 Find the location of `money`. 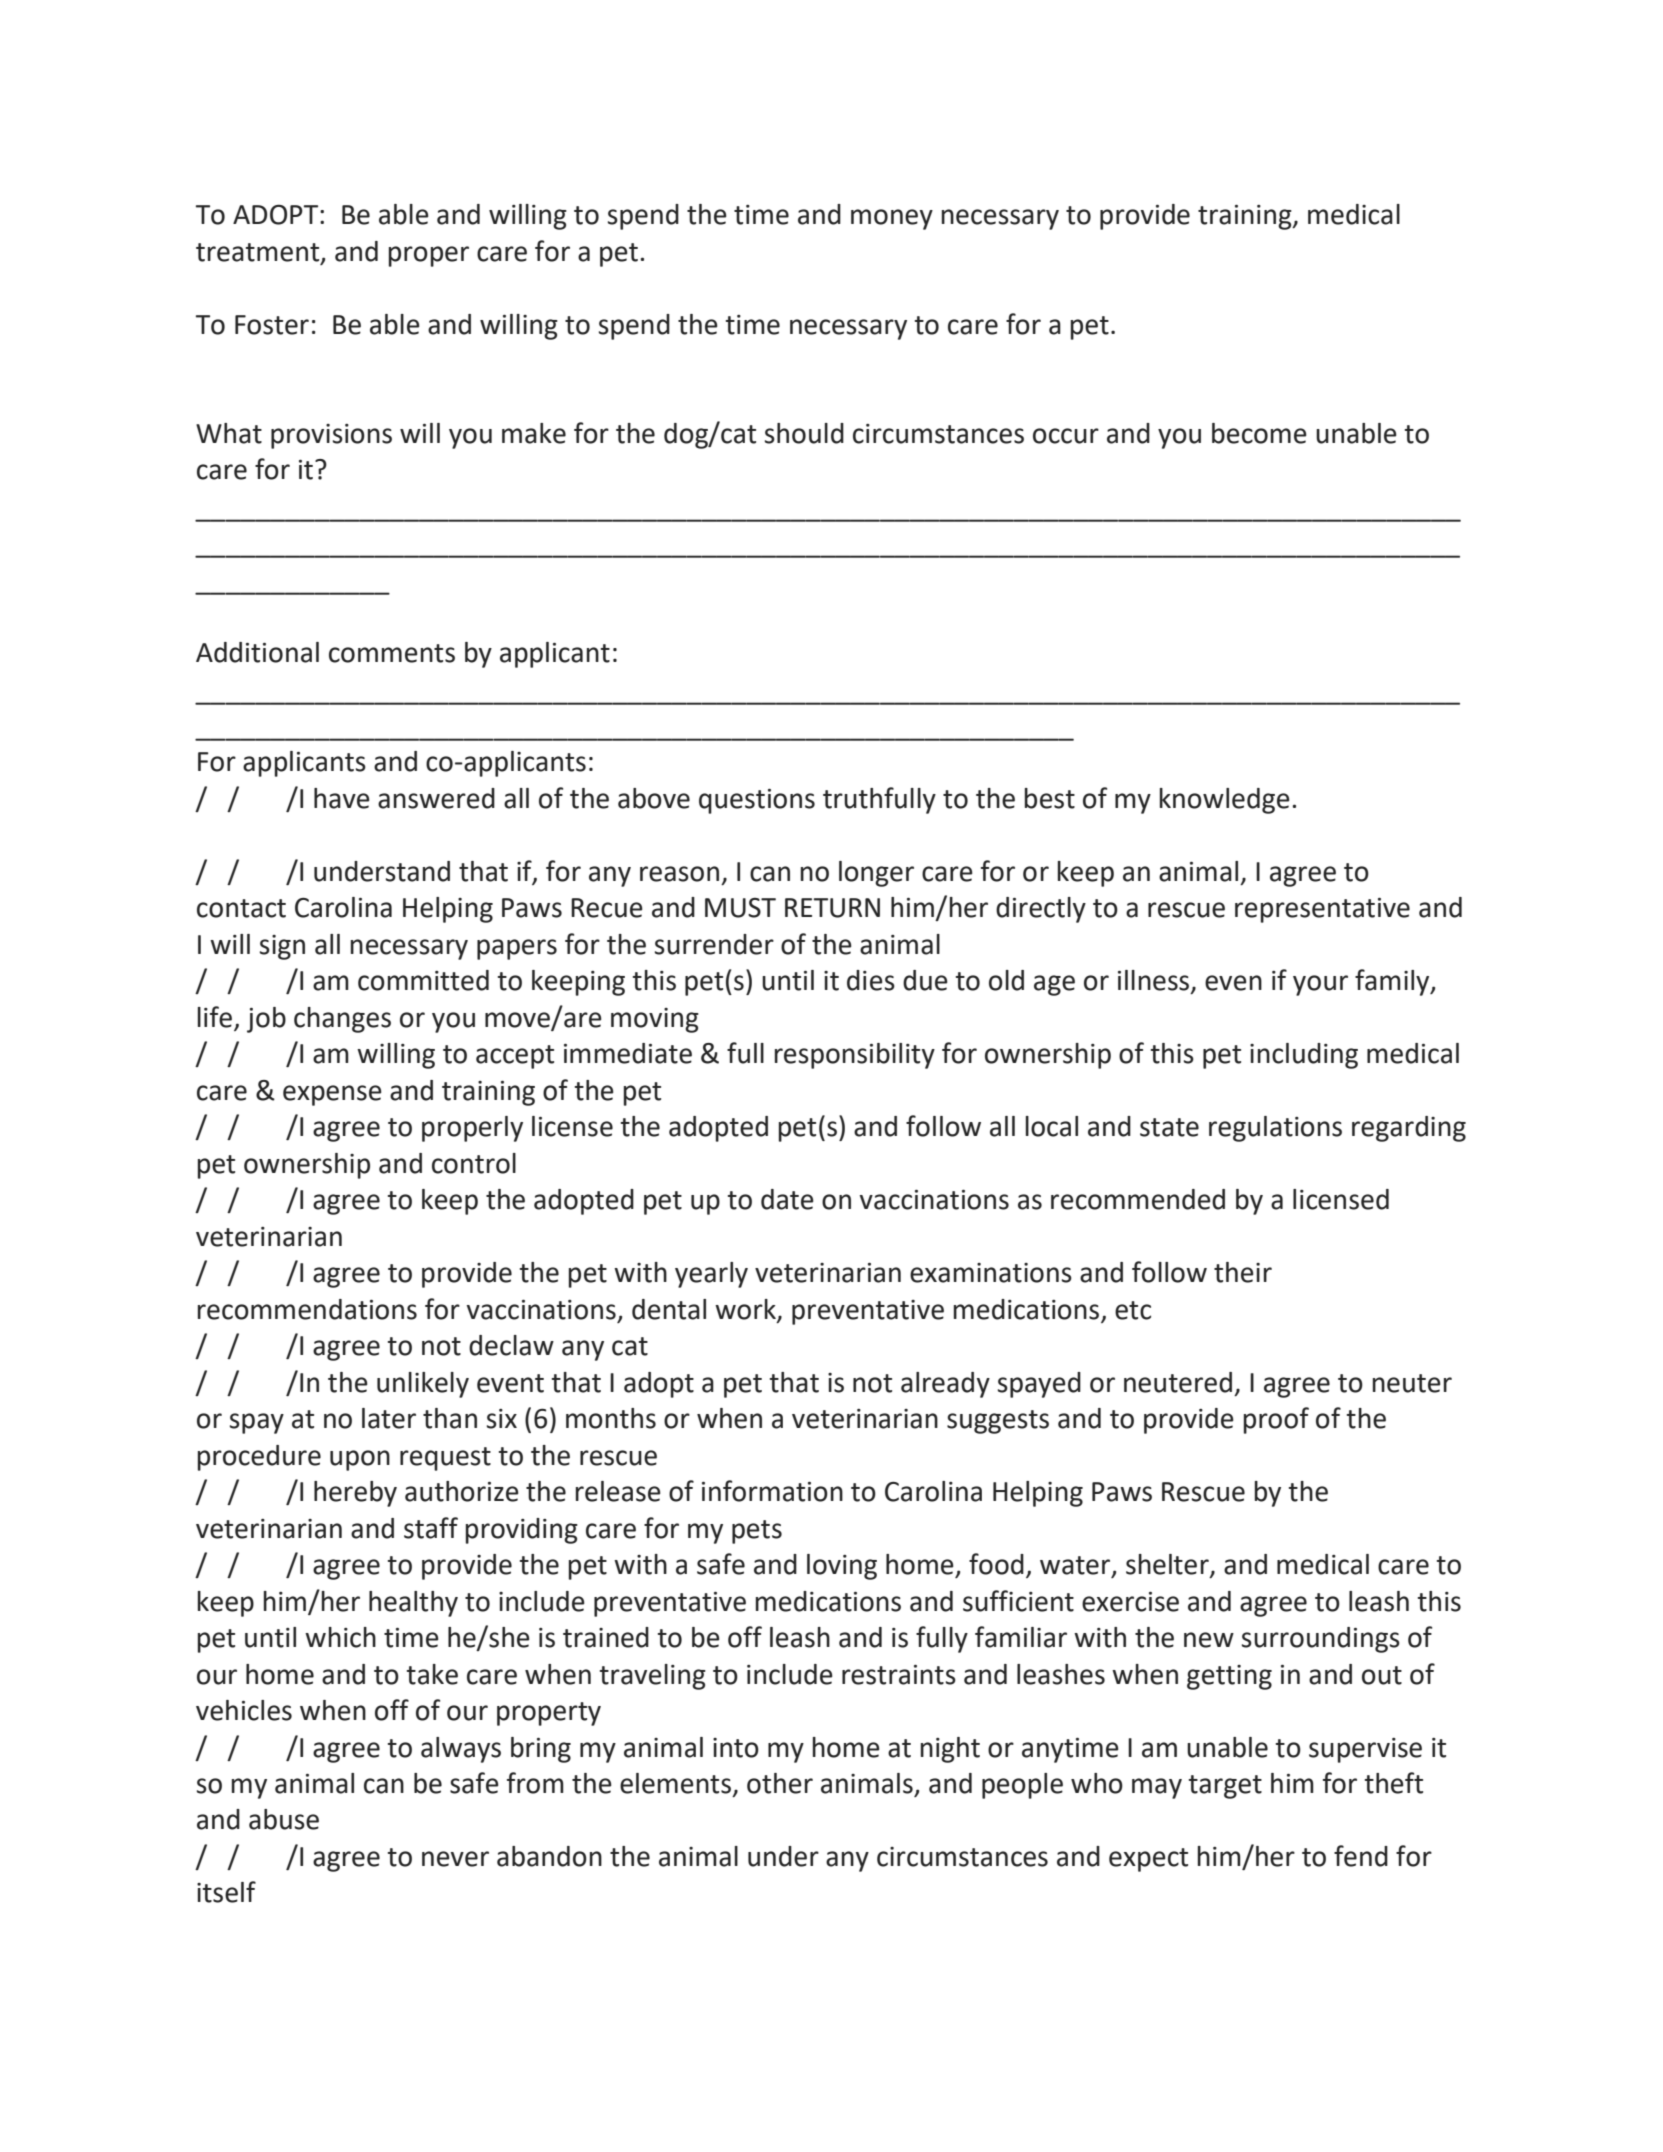

money is located at coordinates (892, 219).
